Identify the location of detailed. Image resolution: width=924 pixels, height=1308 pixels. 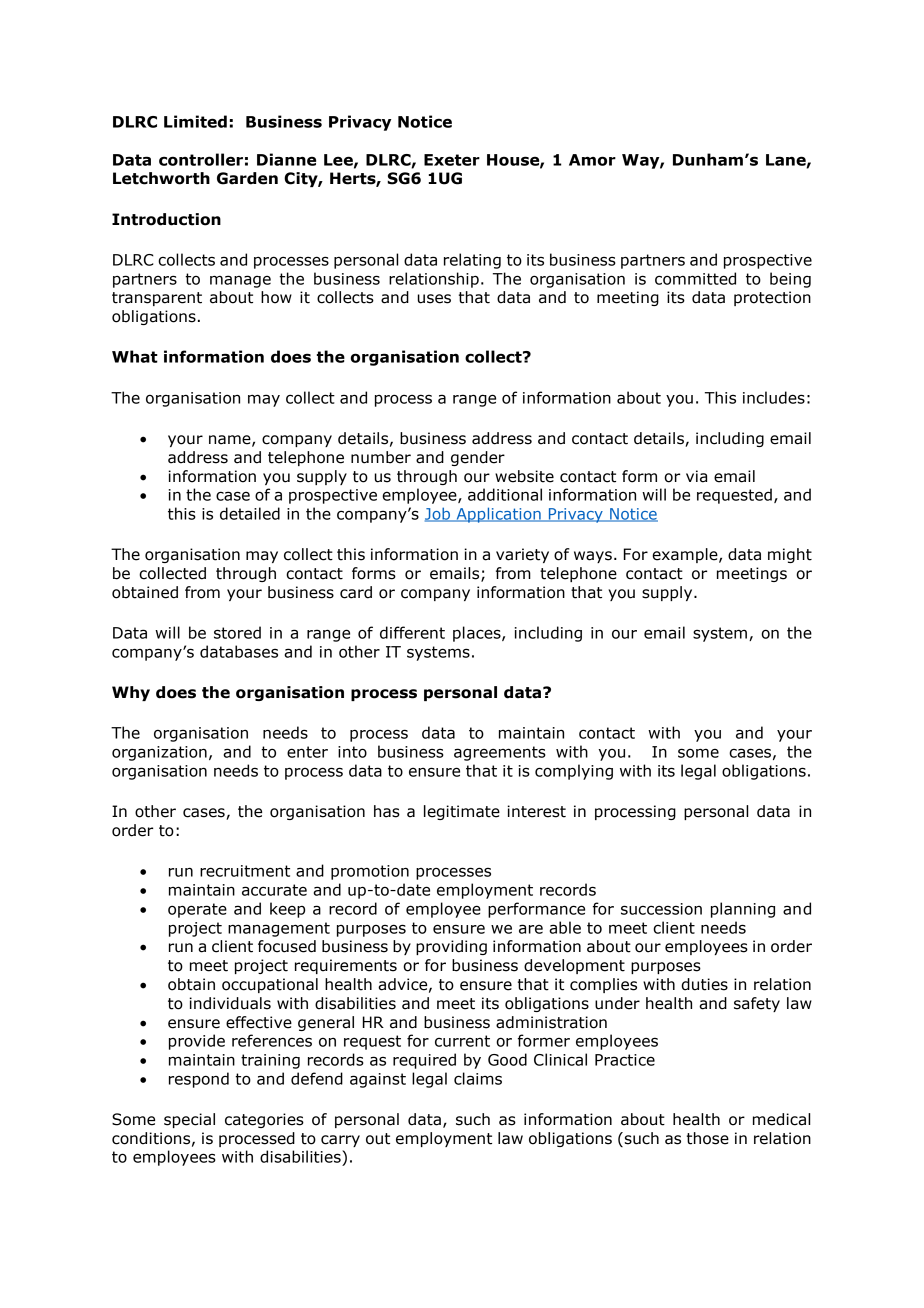
(250, 513).
